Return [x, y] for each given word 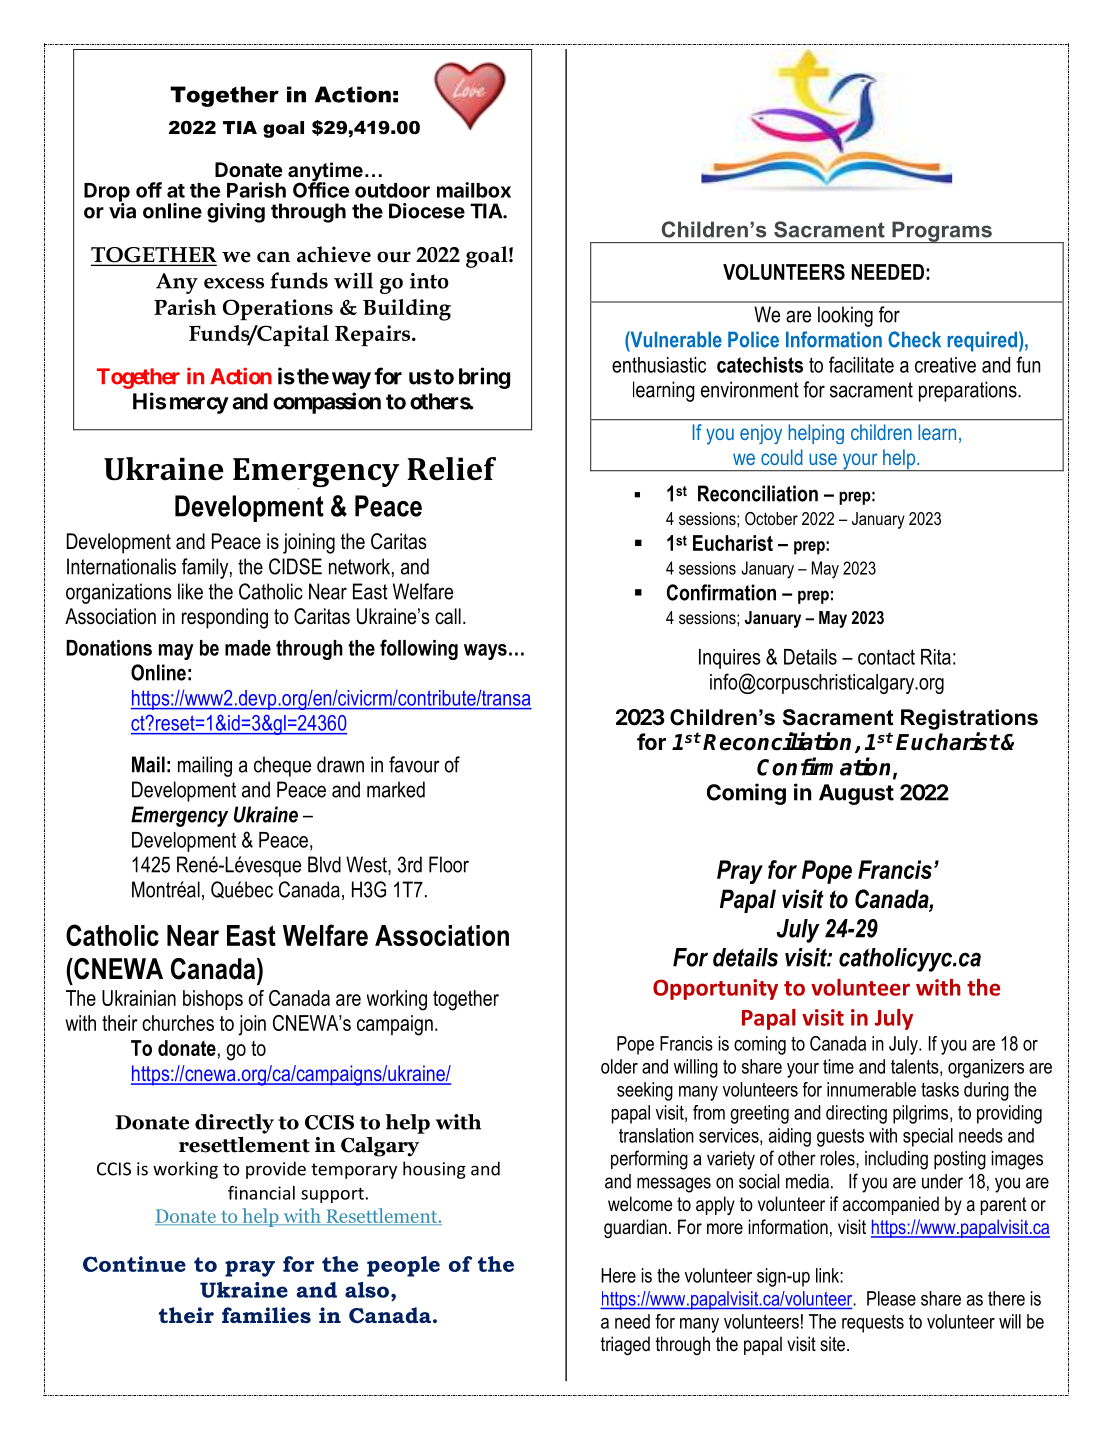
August [856, 794]
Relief [451, 469]
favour [414, 764]
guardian [635, 1228]
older [619, 1066]
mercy [199, 405]
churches [178, 1023]
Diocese [427, 211]
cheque [282, 766]
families [266, 1315]
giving [236, 213]
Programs [942, 232]
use [823, 459]
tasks [940, 1089]
